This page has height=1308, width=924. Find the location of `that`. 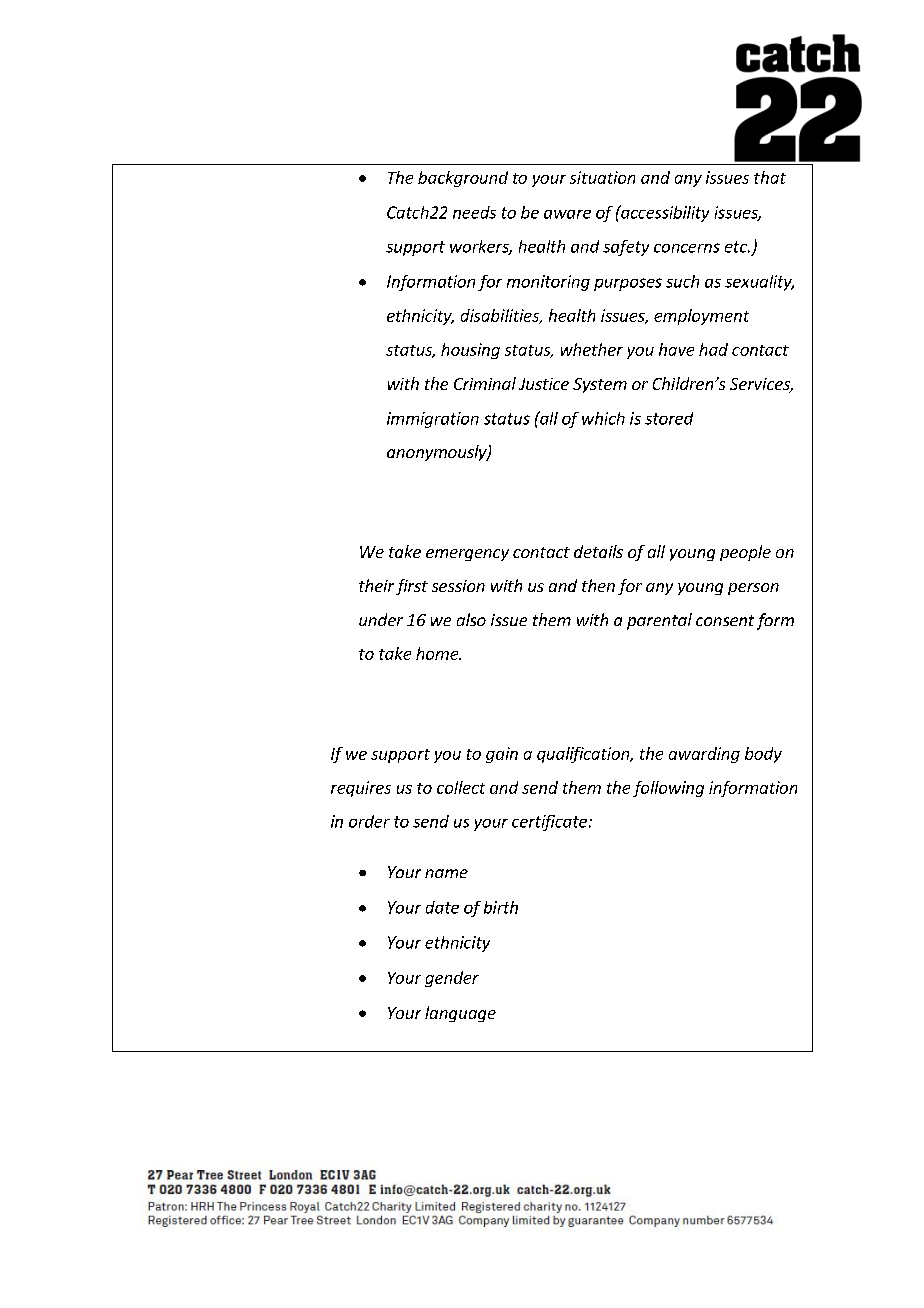

that is located at coordinates (770, 177).
